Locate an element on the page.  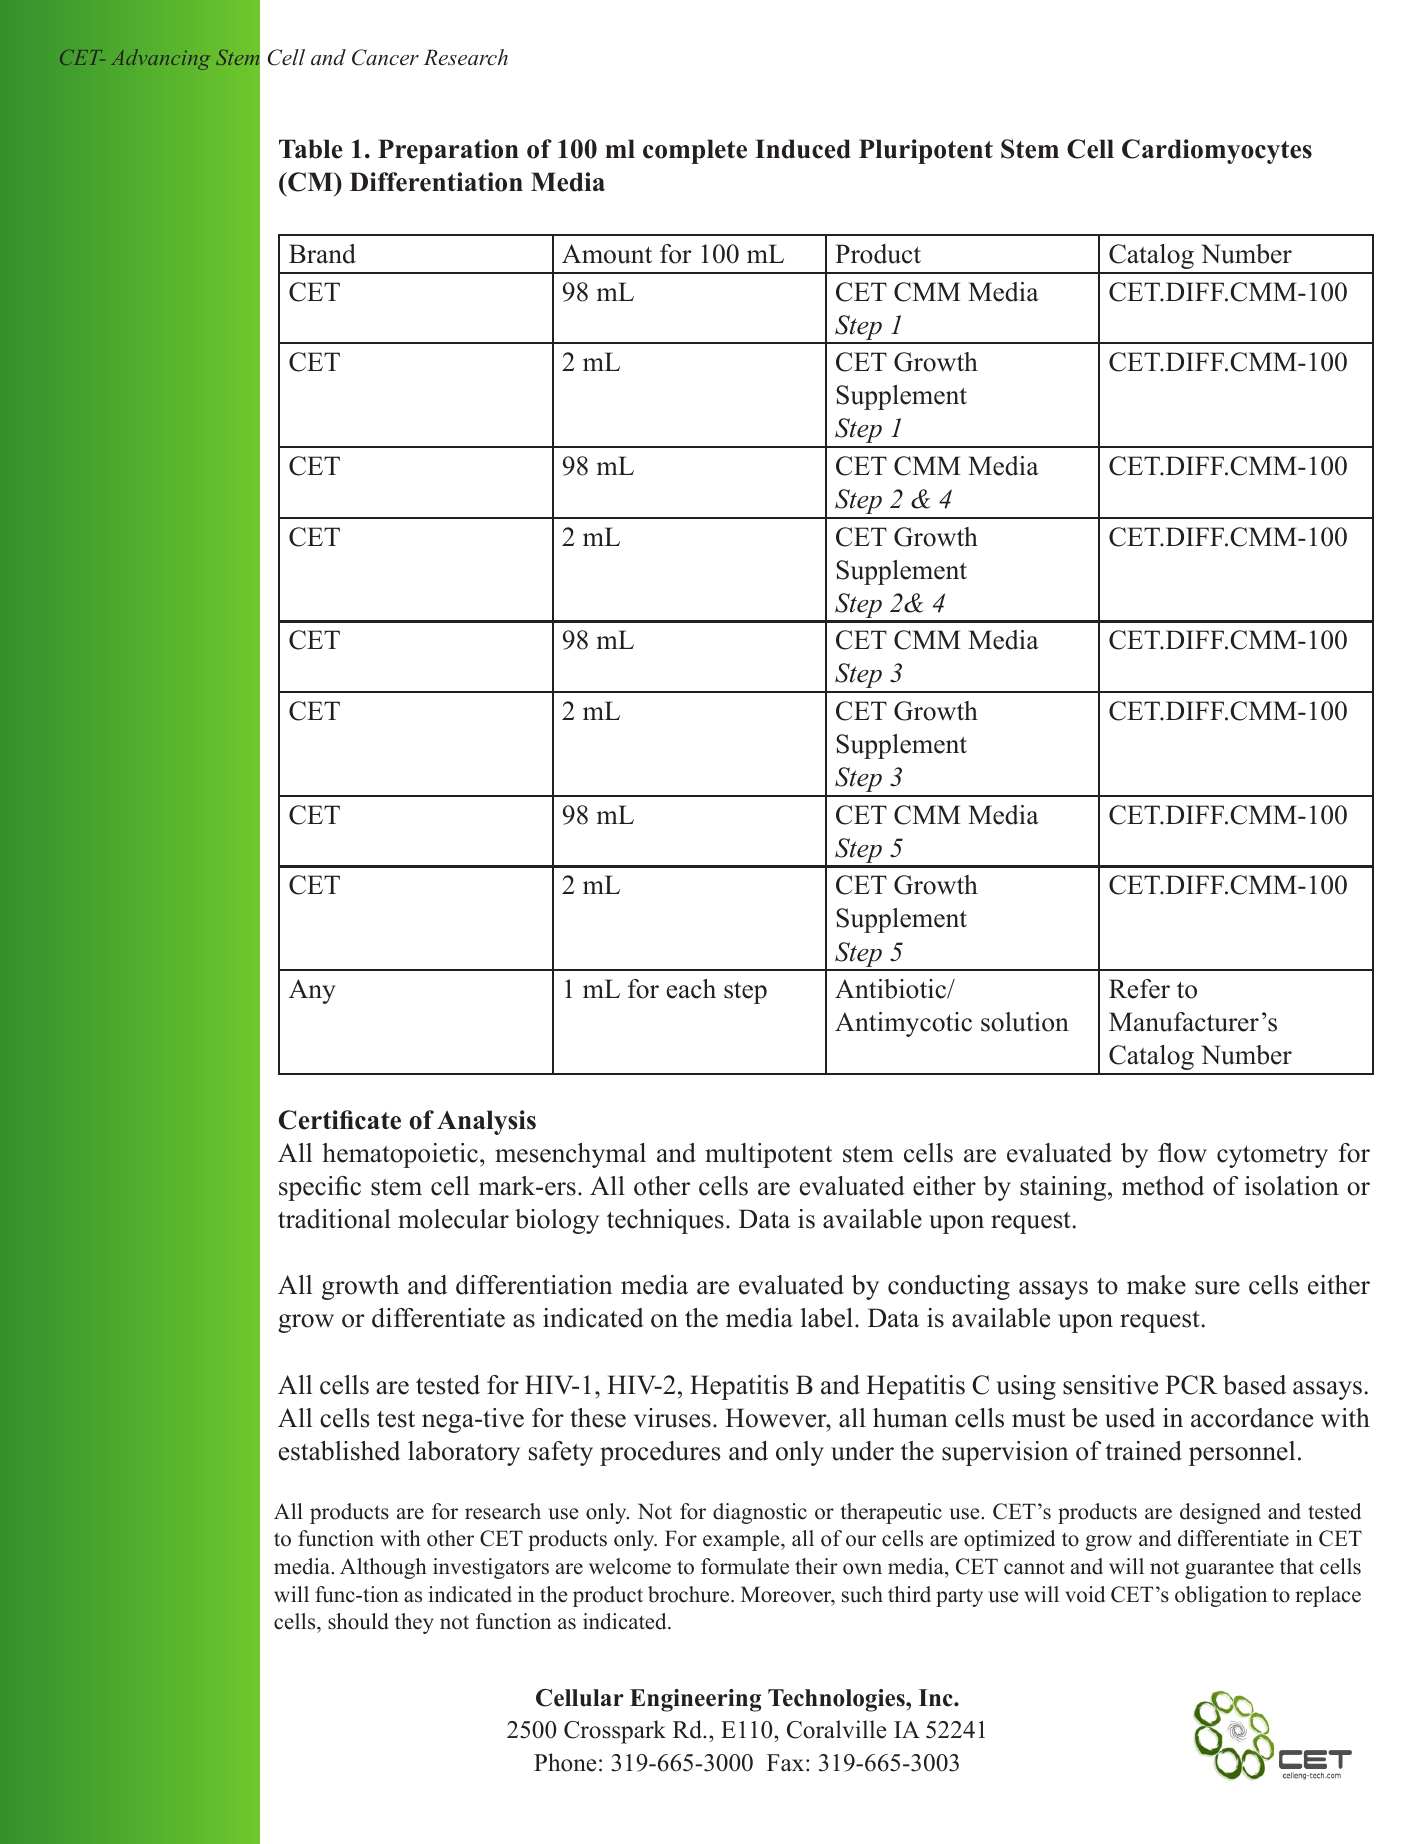
guarantee is located at coordinates (1229, 1569).
